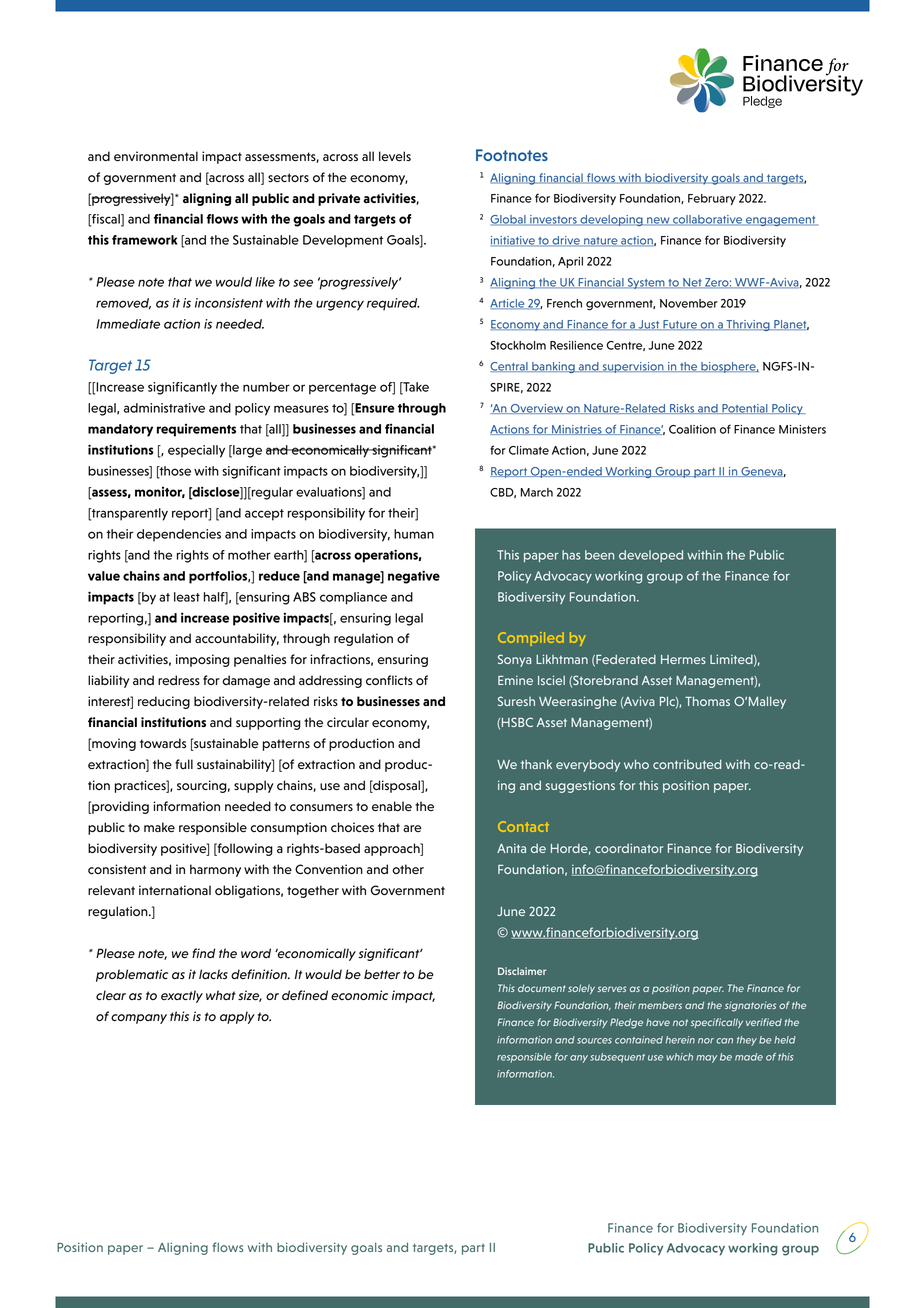 This image has width=924, height=1308. I want to click on least, so click(187, 597).
